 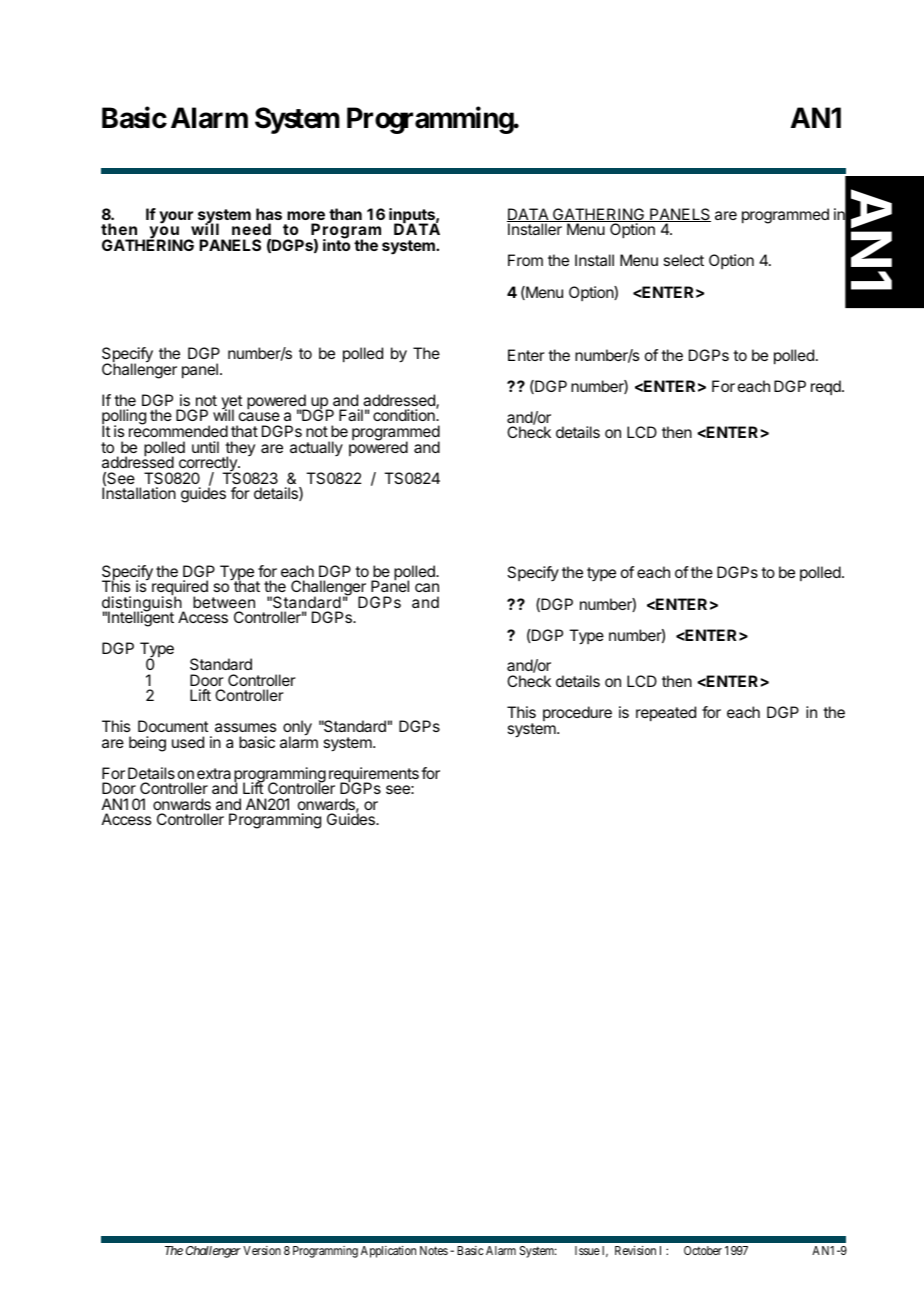 I want to click on can, so click(x=427, y=587).
